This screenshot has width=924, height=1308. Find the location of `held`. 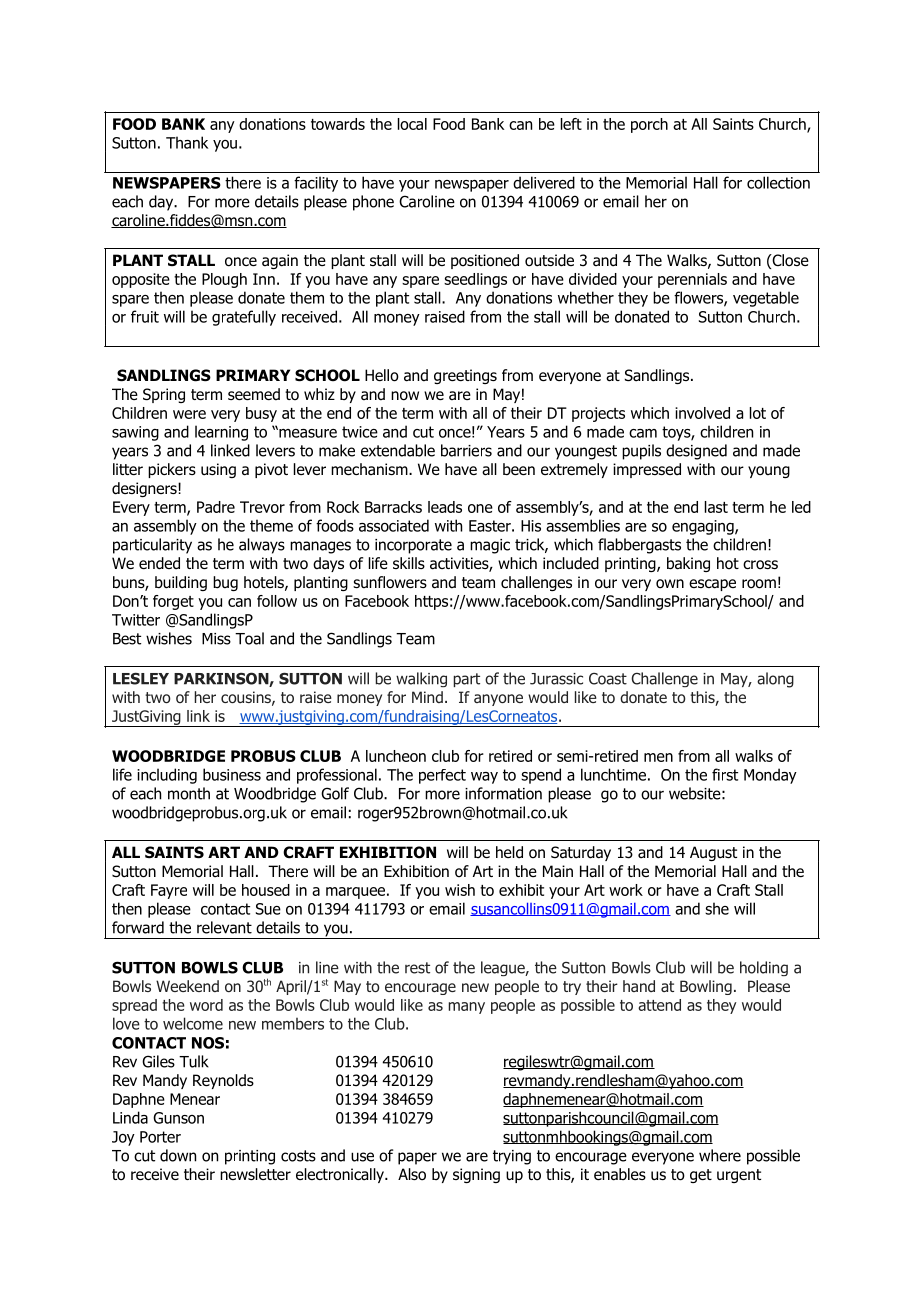

held is located at coordinates (509, 852).
